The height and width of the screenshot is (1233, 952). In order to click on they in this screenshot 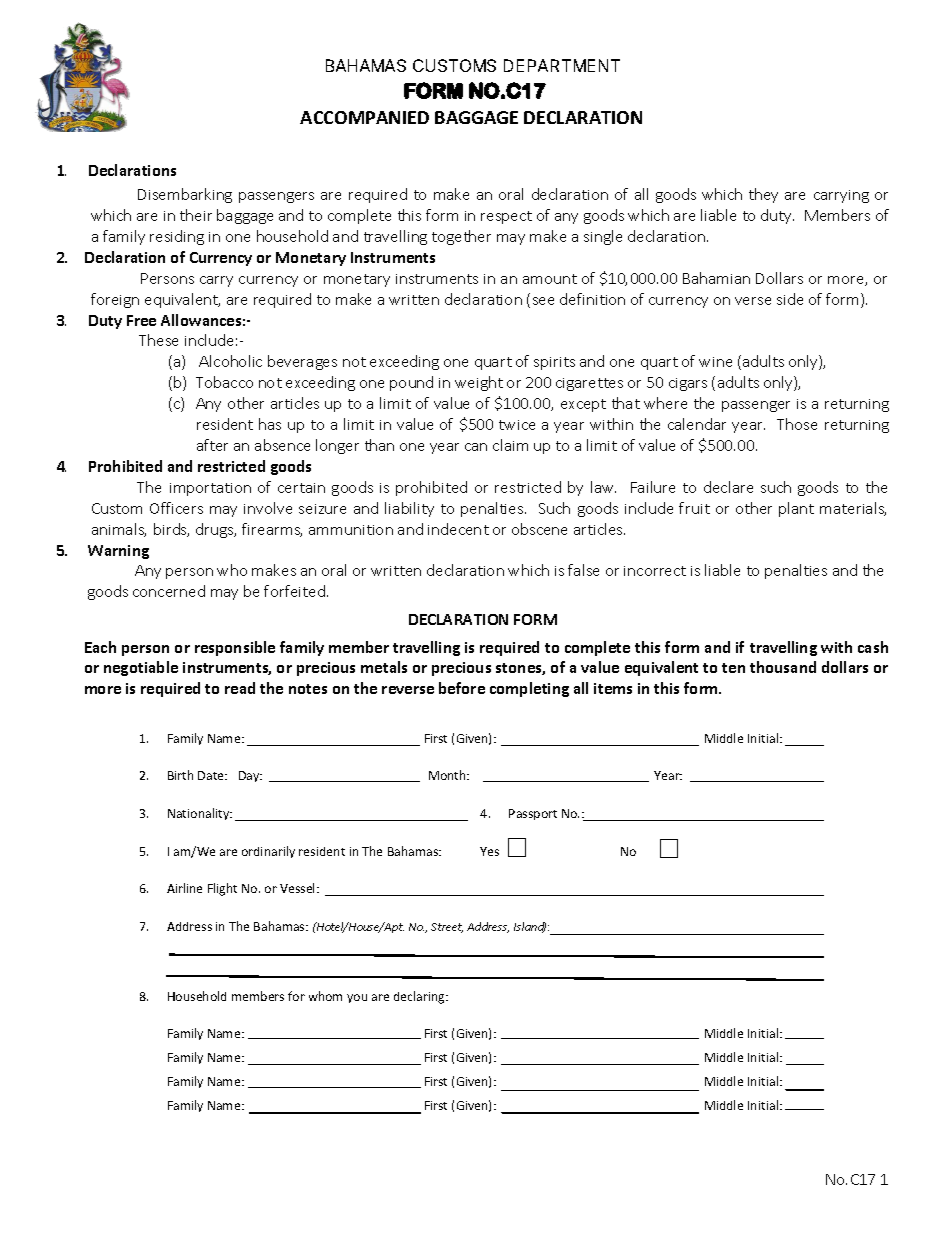, I will do `click(763, 195)`.
